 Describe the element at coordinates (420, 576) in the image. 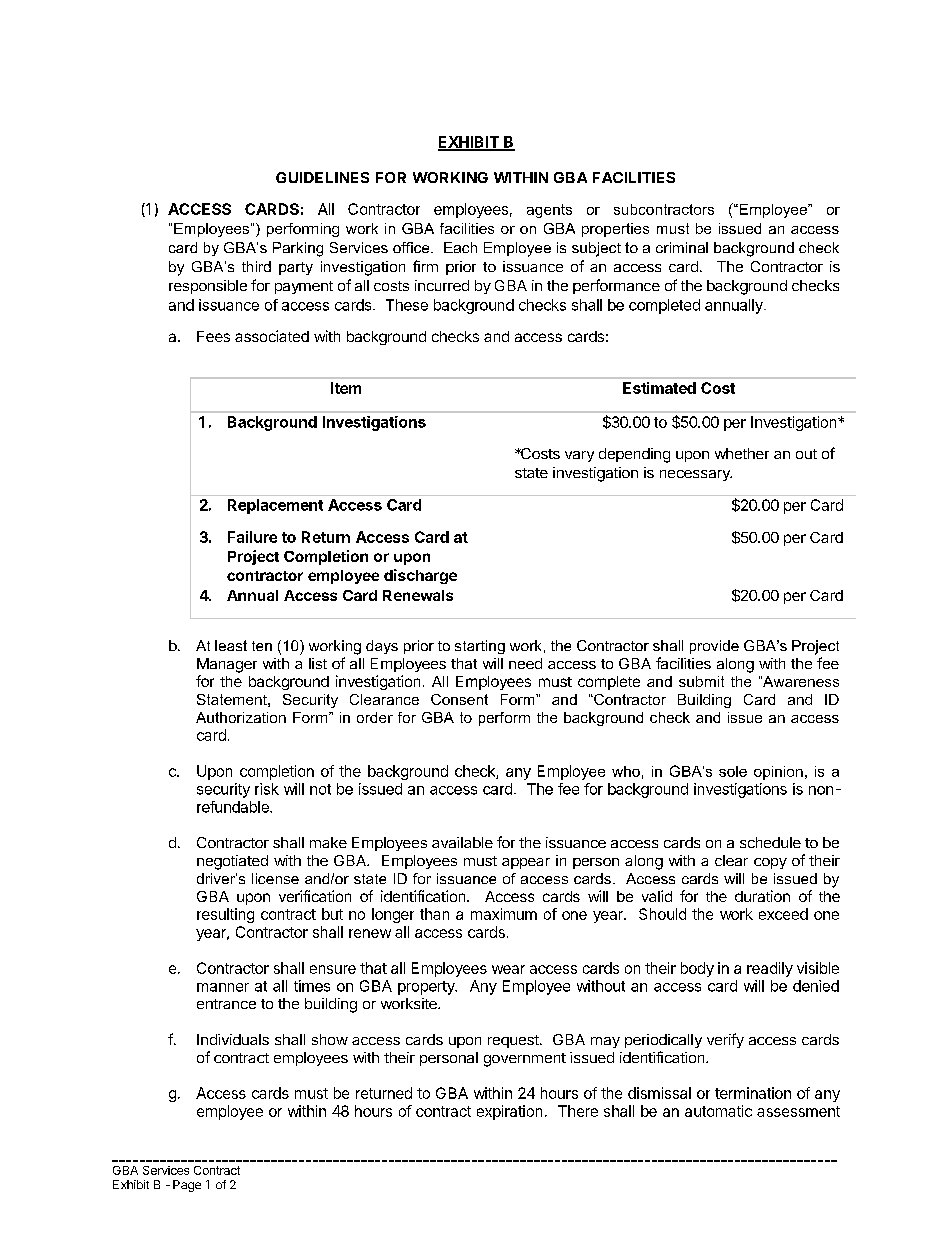

I see `discharge` at that location.
